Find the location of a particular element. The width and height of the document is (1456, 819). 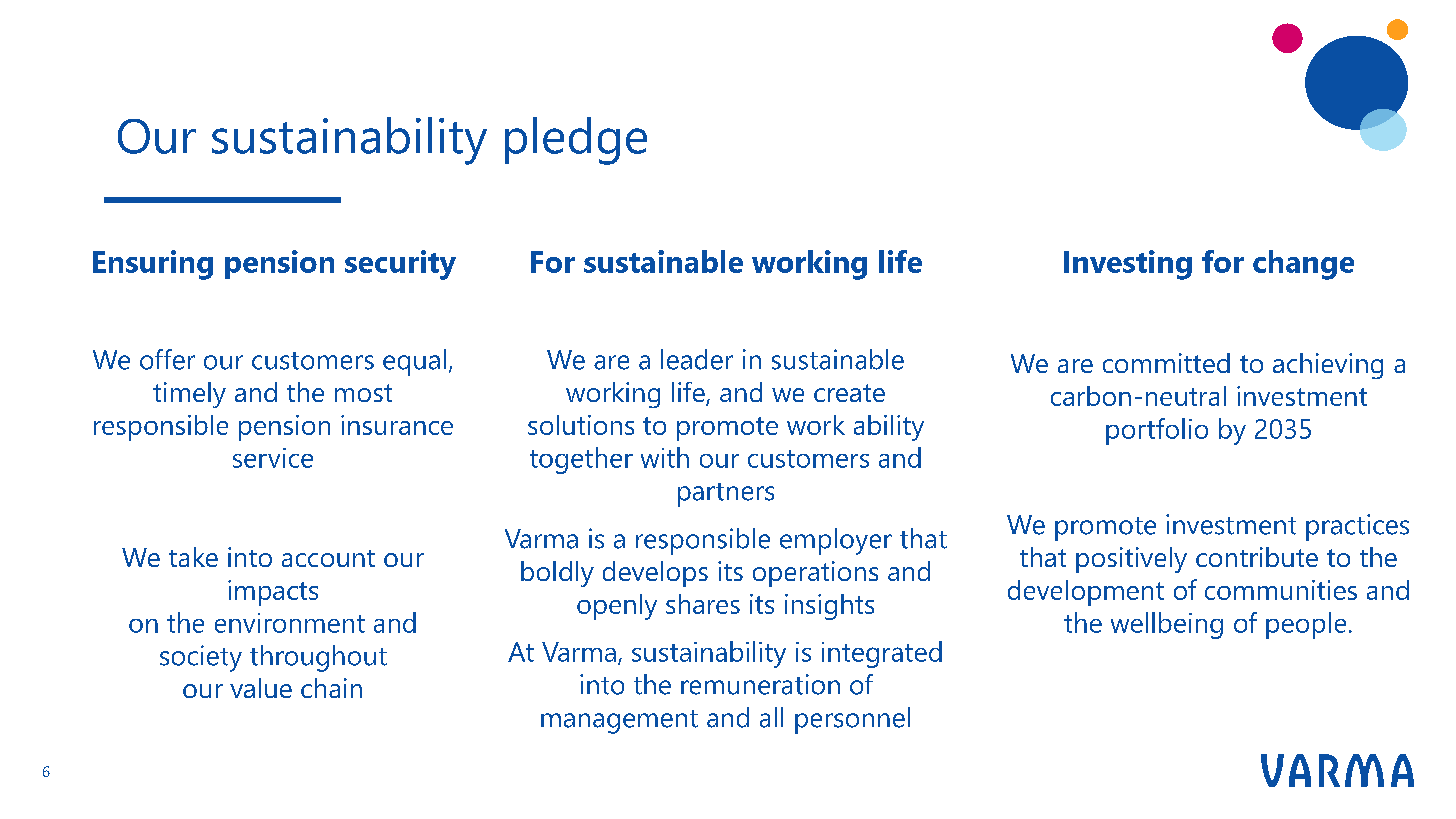

pledge is located at coordinates (576, 141).
